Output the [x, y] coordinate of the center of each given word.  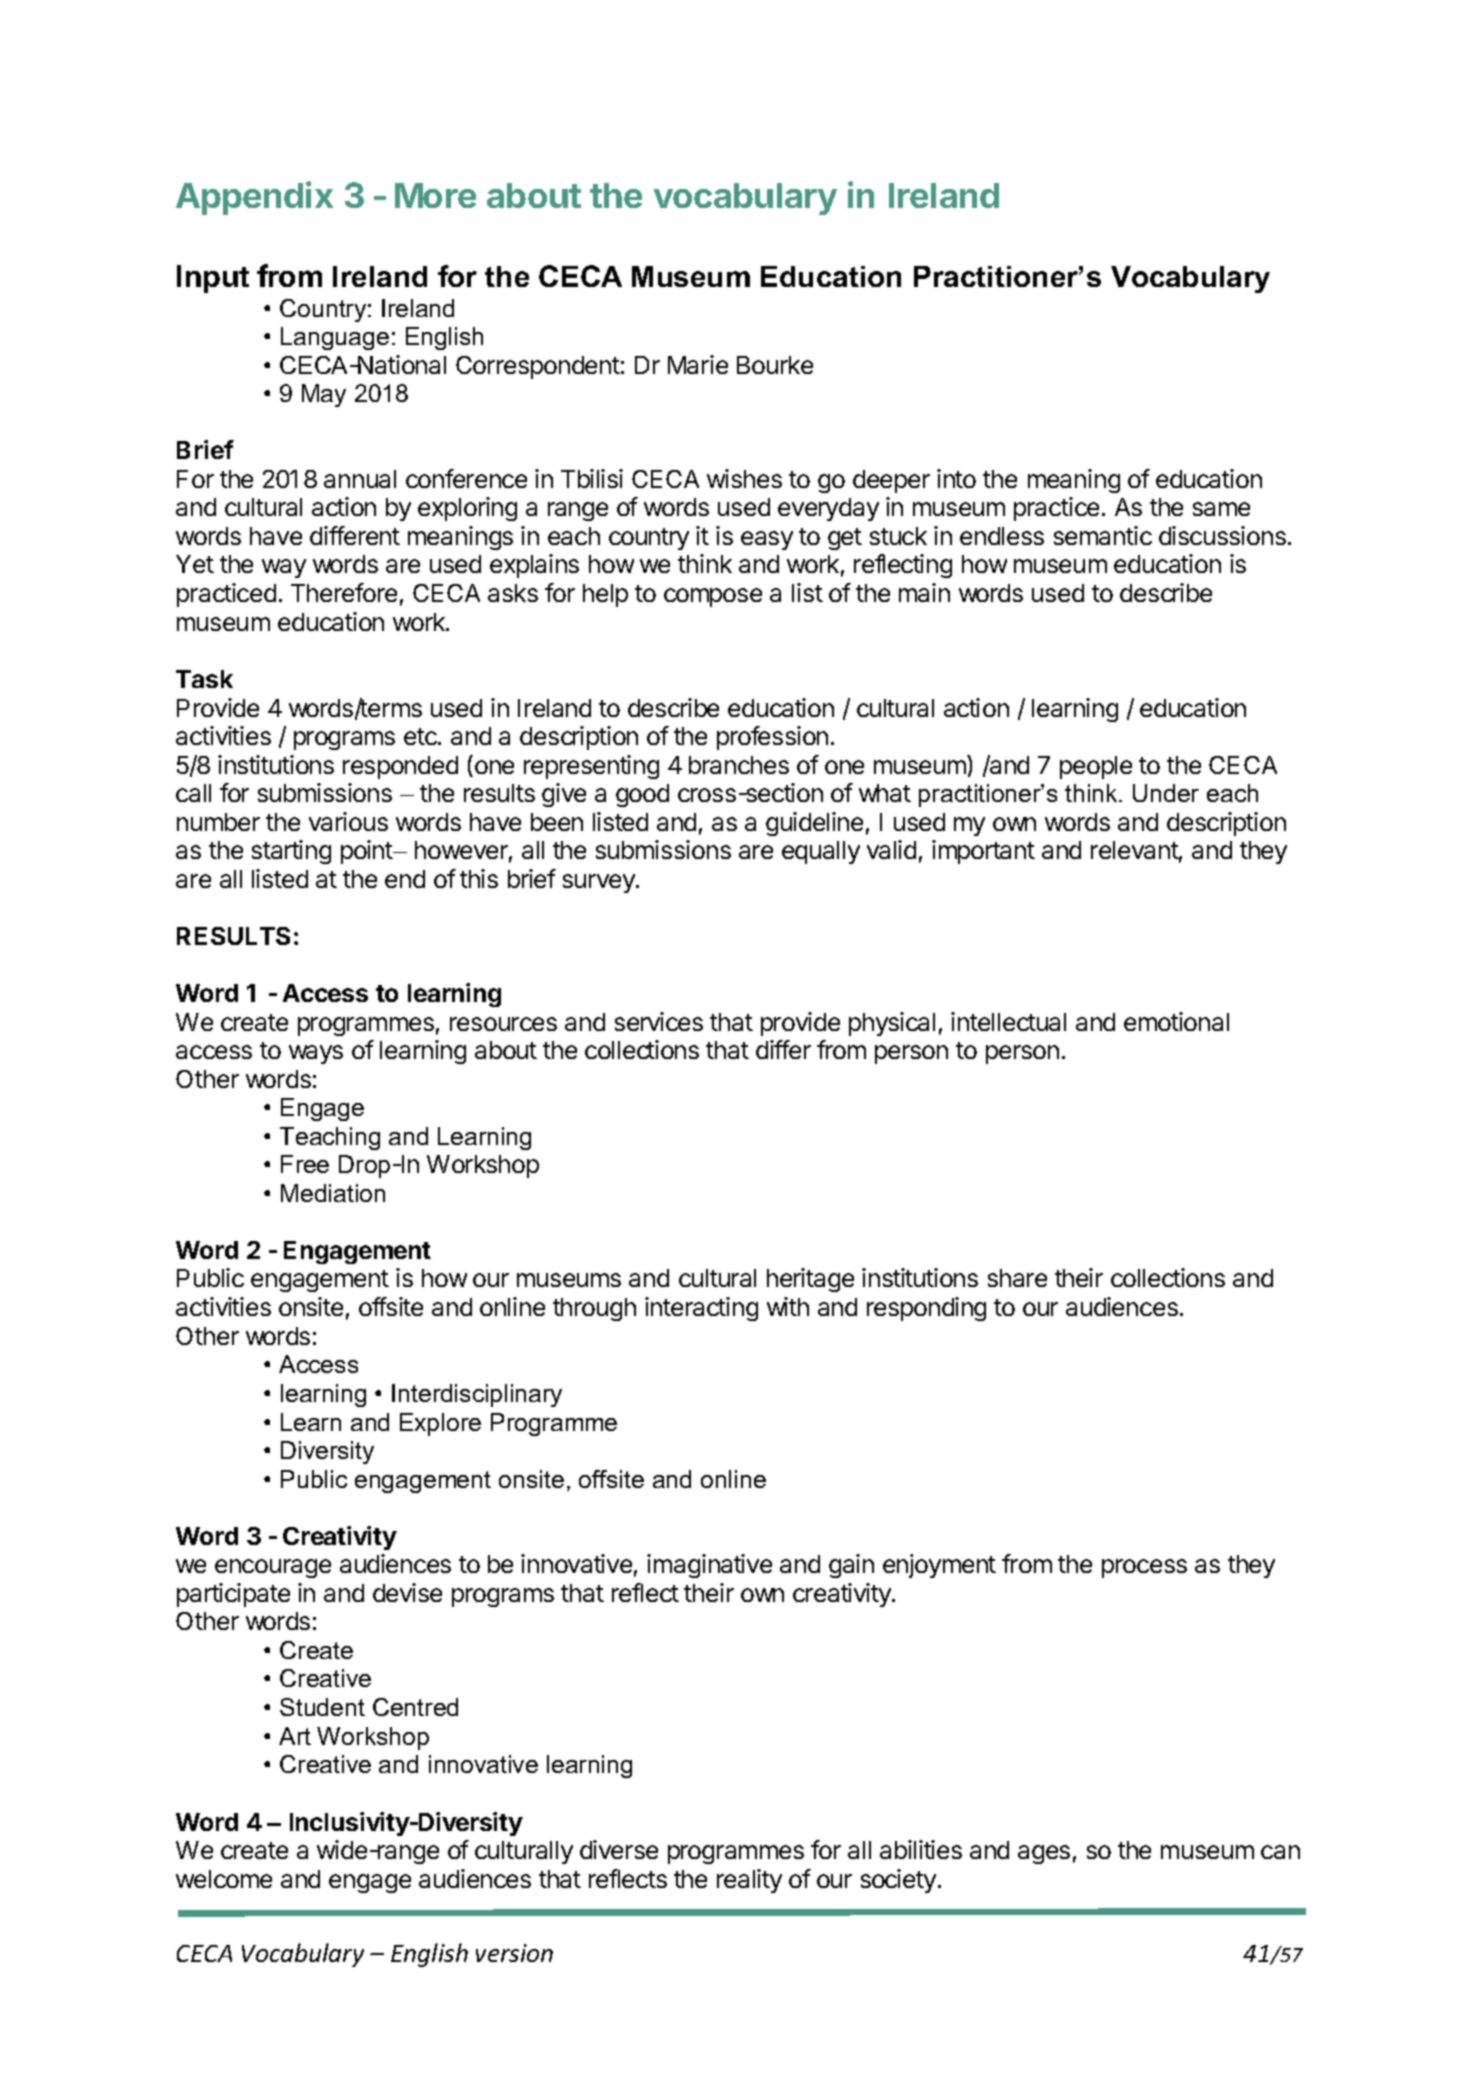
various [348, 821]
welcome [224, 1879]
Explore [440, 1424]
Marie [698, 364]
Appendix [254, 198]
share [1017, 1278]
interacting [701, 1309]
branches [739, 765]
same [1221, 509]
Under [1166, 793]
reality [749, 1881]
